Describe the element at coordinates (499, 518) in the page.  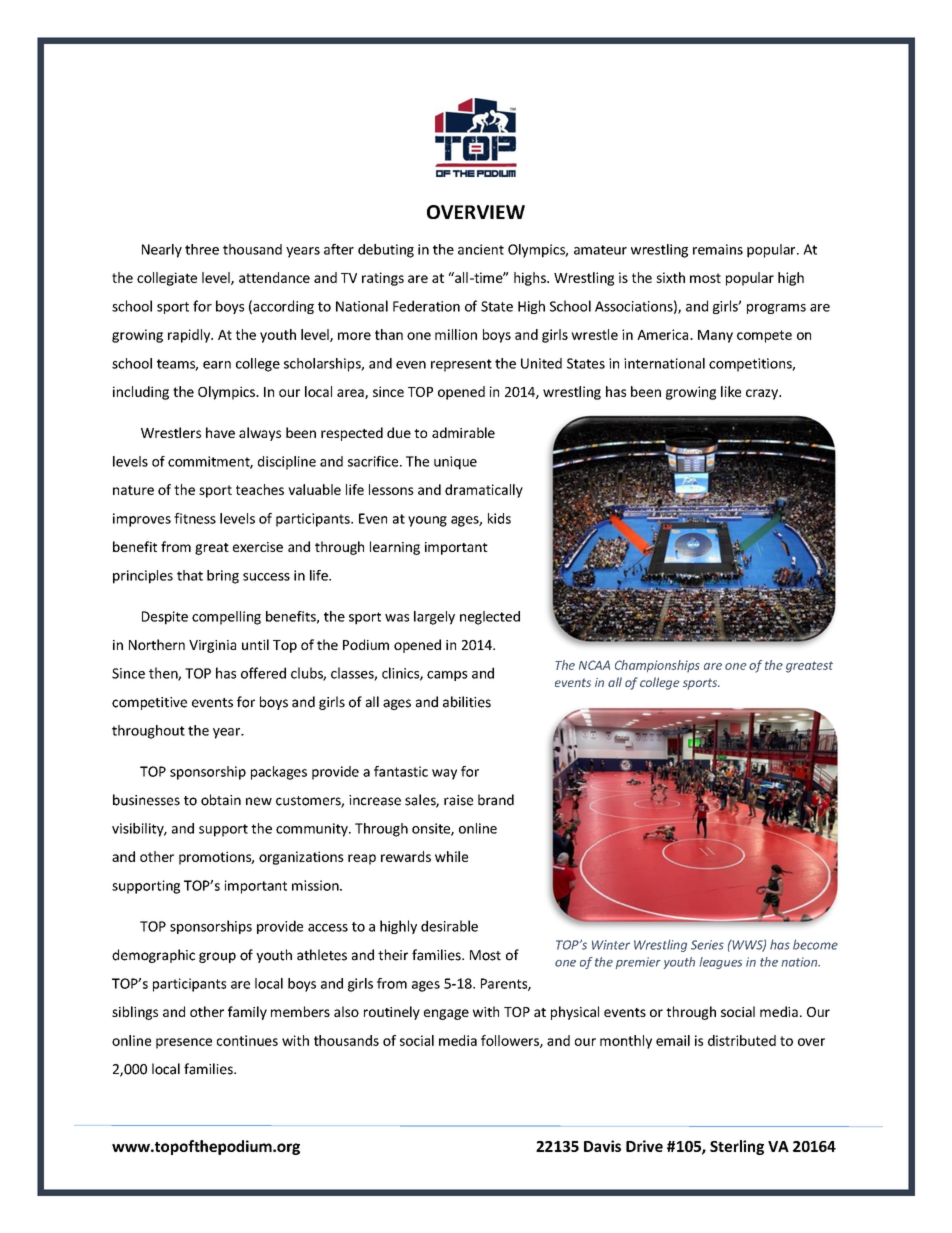
I see `kids` at that location.
